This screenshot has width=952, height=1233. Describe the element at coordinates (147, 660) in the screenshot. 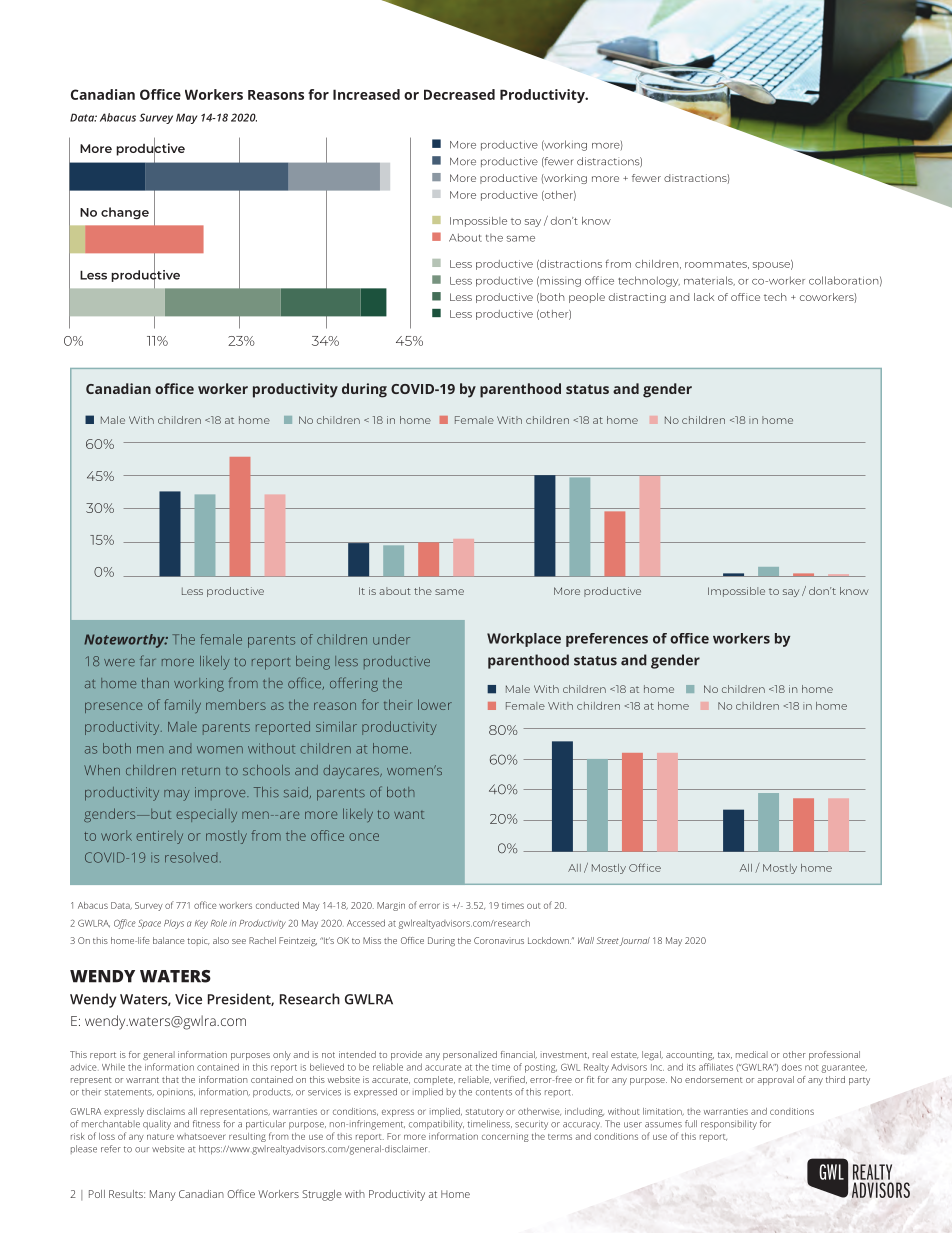

I see `far` at that location.
